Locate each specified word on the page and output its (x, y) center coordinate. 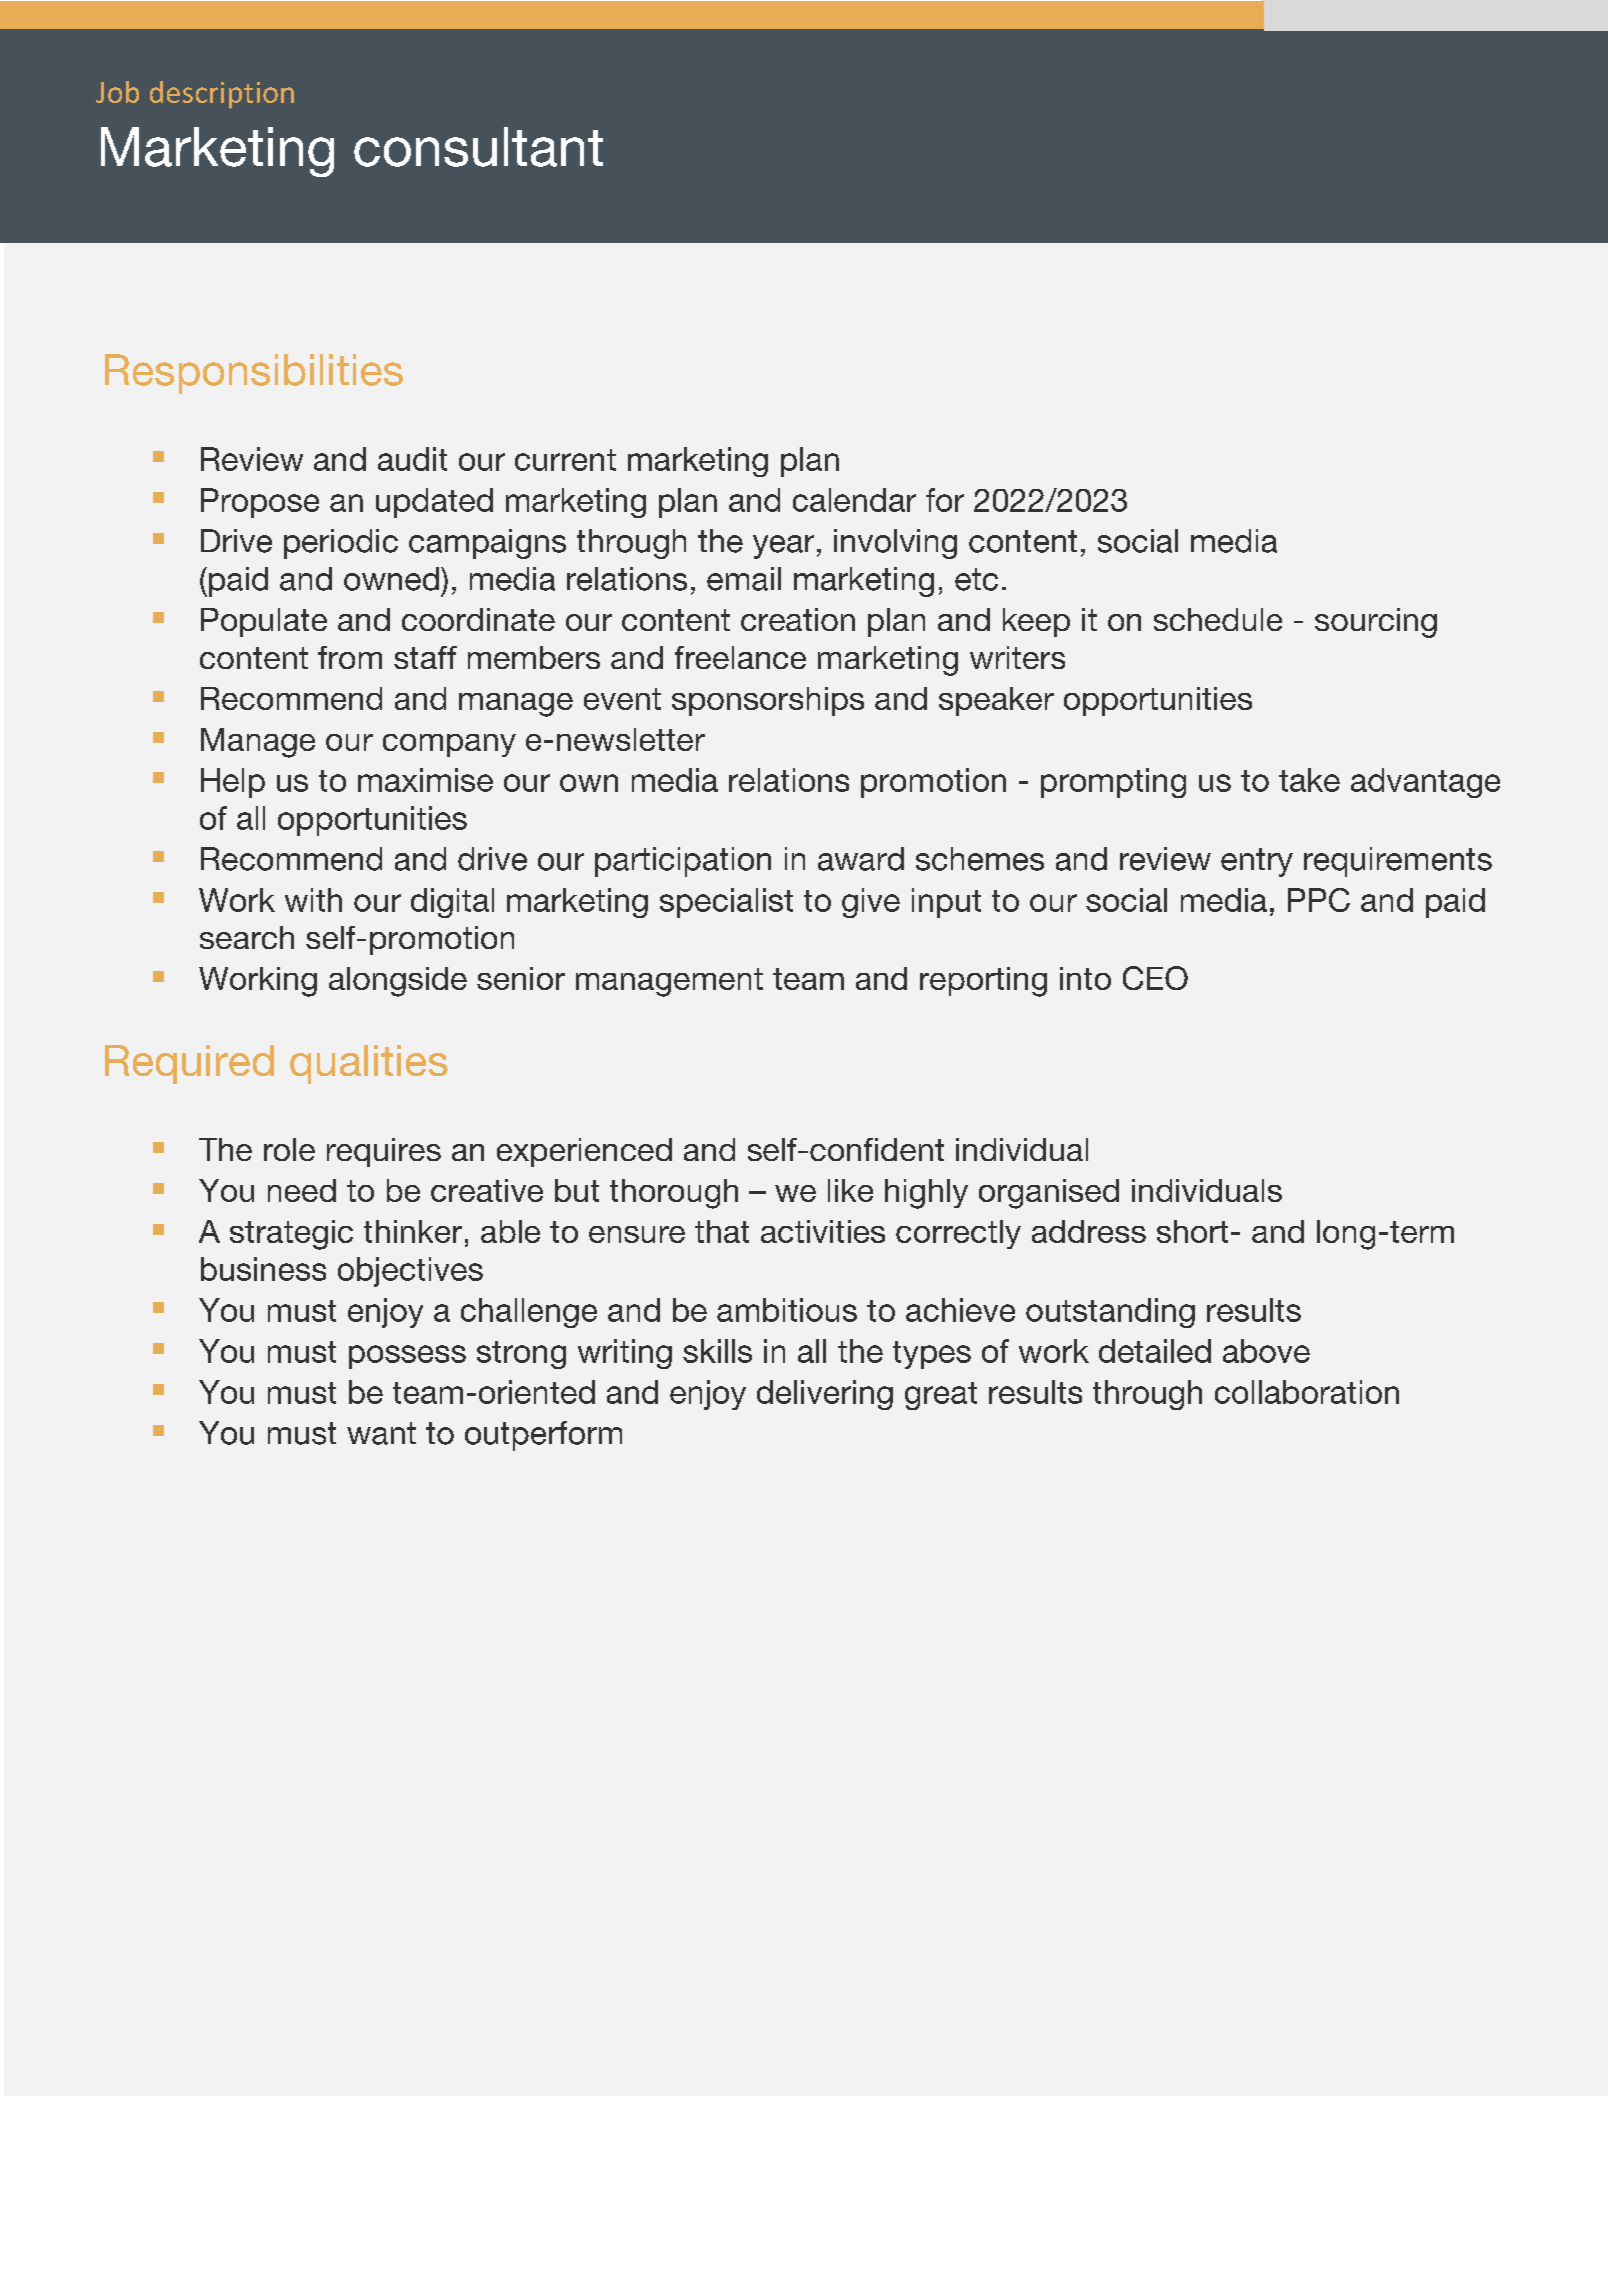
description (222, 95)
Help (233, 783)
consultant (478, 147)
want (381, 1433)
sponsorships (768, 701)
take (1309, 780)
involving (895, 544)
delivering (825, 1395)
